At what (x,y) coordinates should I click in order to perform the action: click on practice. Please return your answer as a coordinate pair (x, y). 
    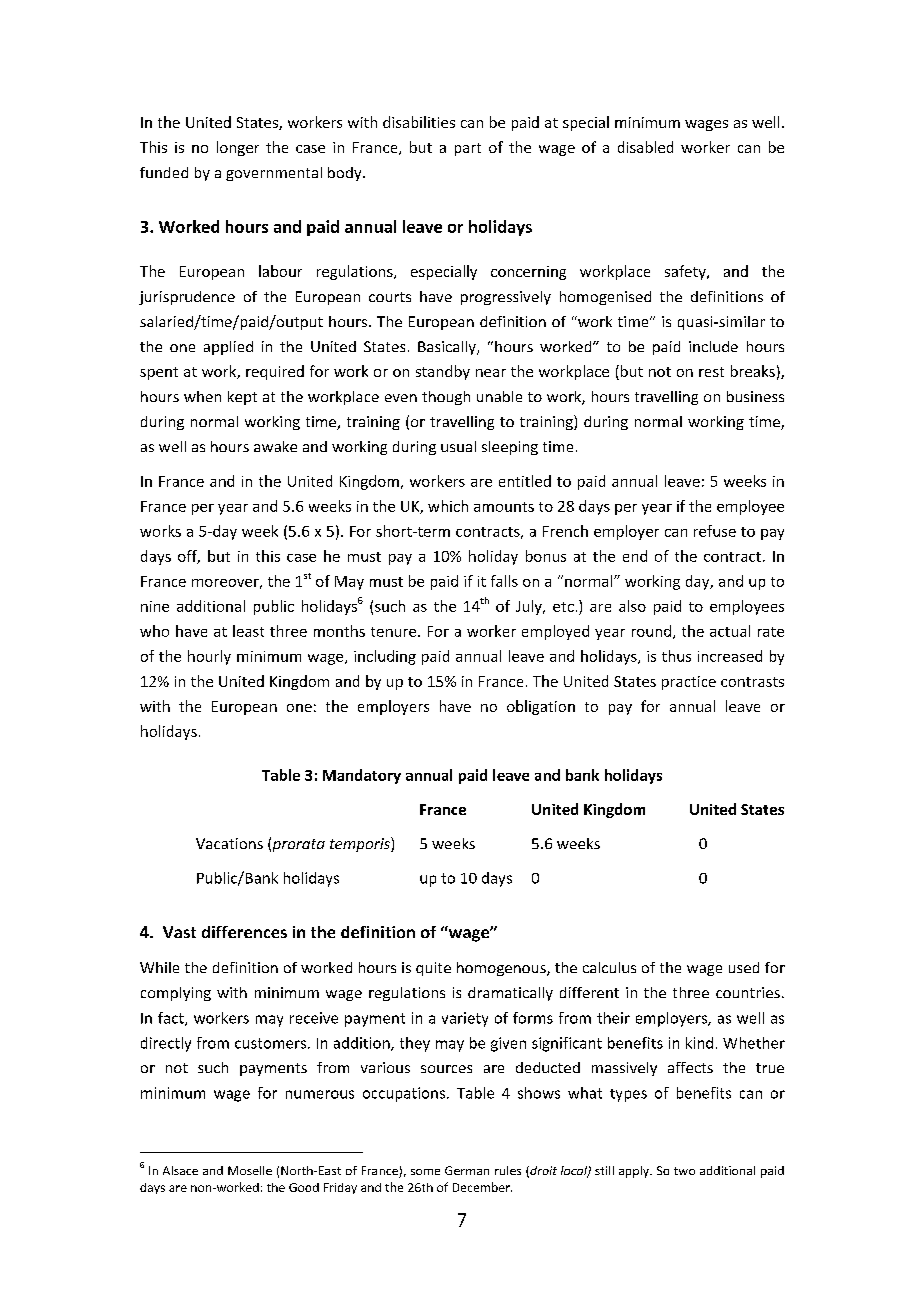
    Looking at the image, I should click on (689, 683).
